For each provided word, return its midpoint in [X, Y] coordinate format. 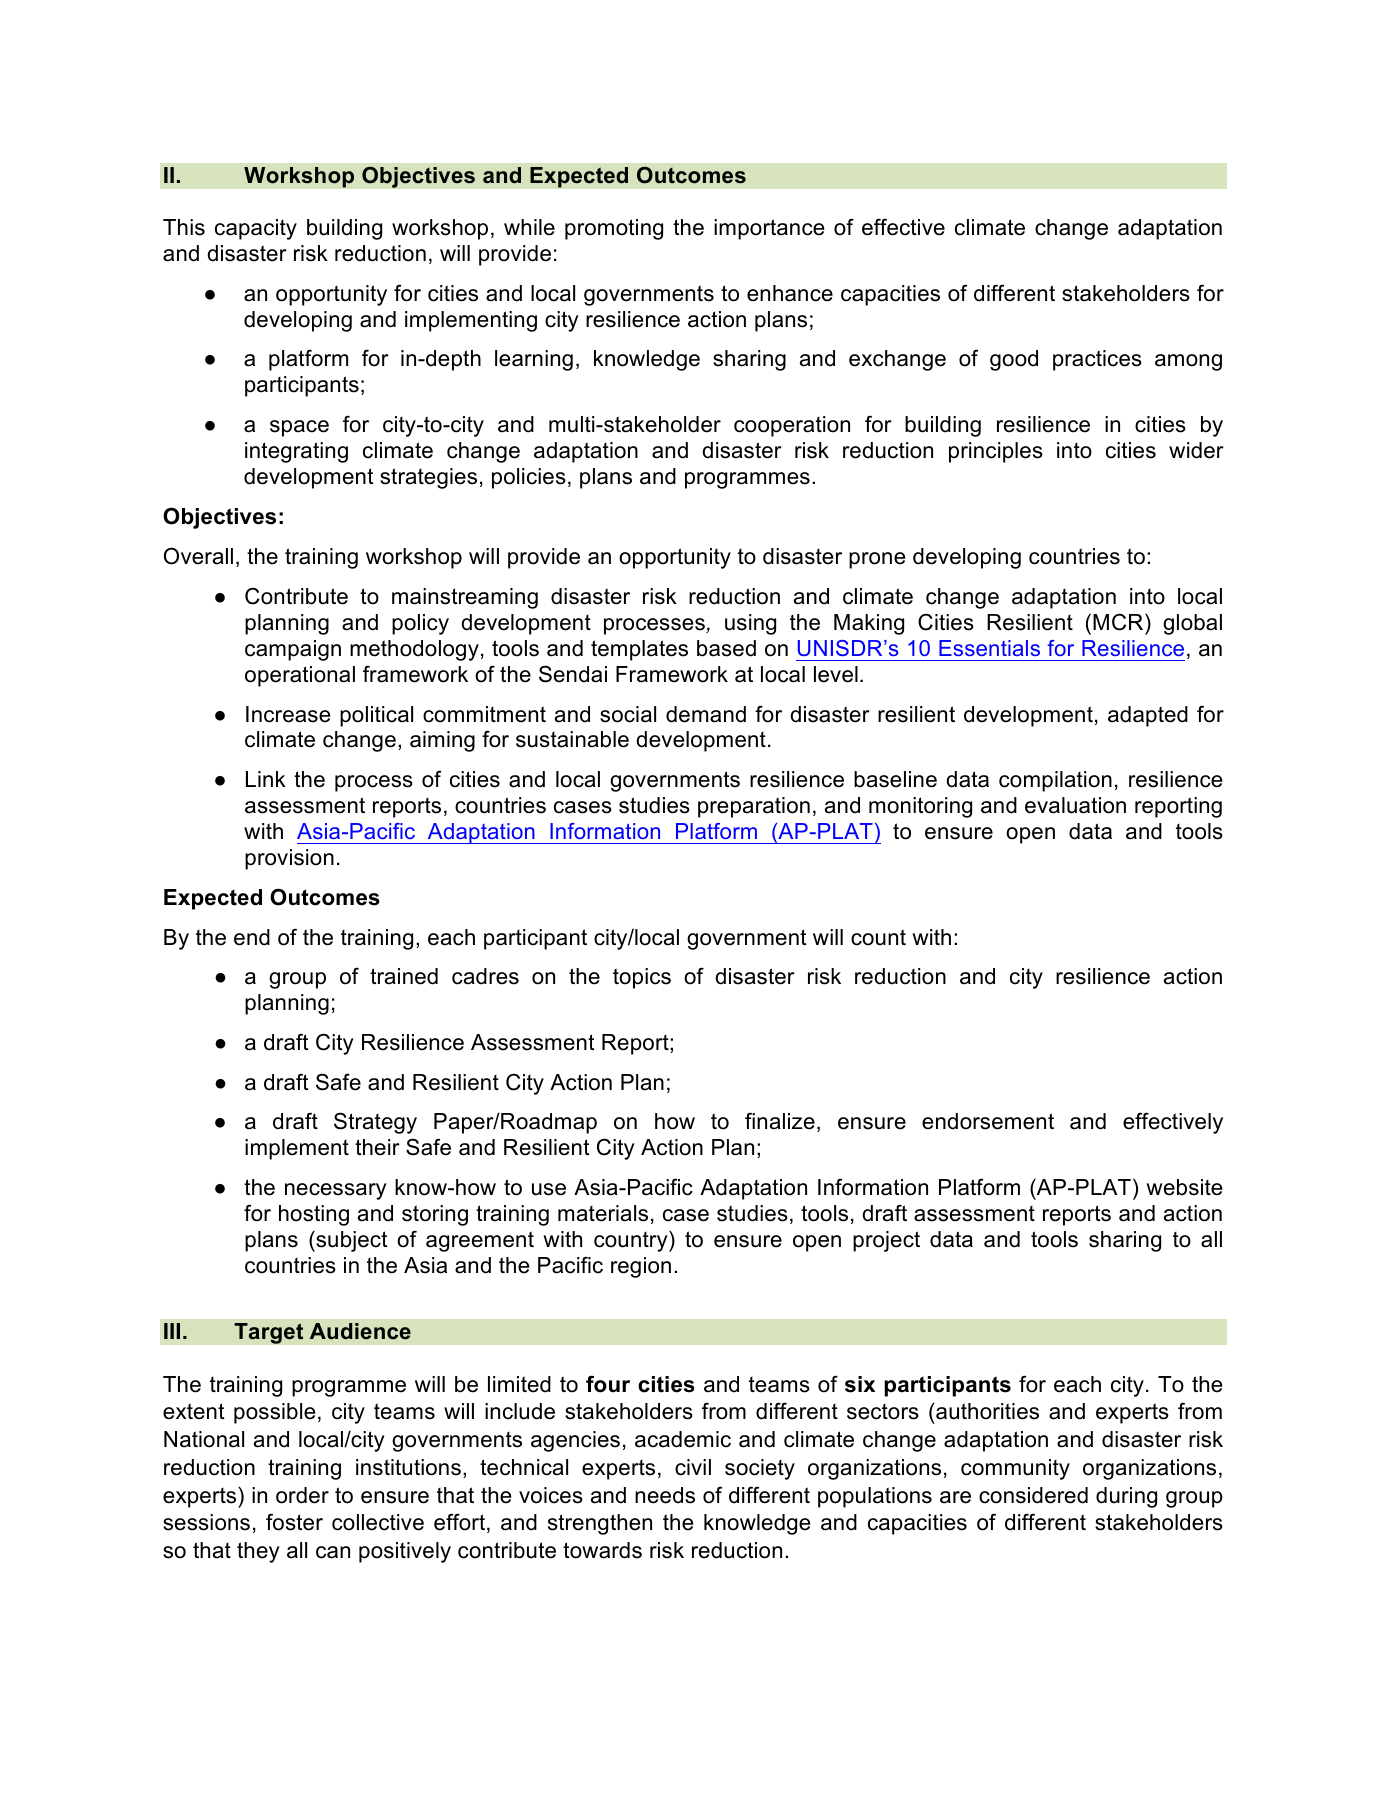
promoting [614, 229]
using [750, 624]
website [1184, 1187]
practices [1097, 360]
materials [603, 1213]
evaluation [1075, 805]
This [184, 227]
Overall [198, 556]
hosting [314, 1215]
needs [665, 1495]
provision [289, 859]
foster [294, 1522]
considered [1033, 1495]
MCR [1119, 622]
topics [642, 978]
